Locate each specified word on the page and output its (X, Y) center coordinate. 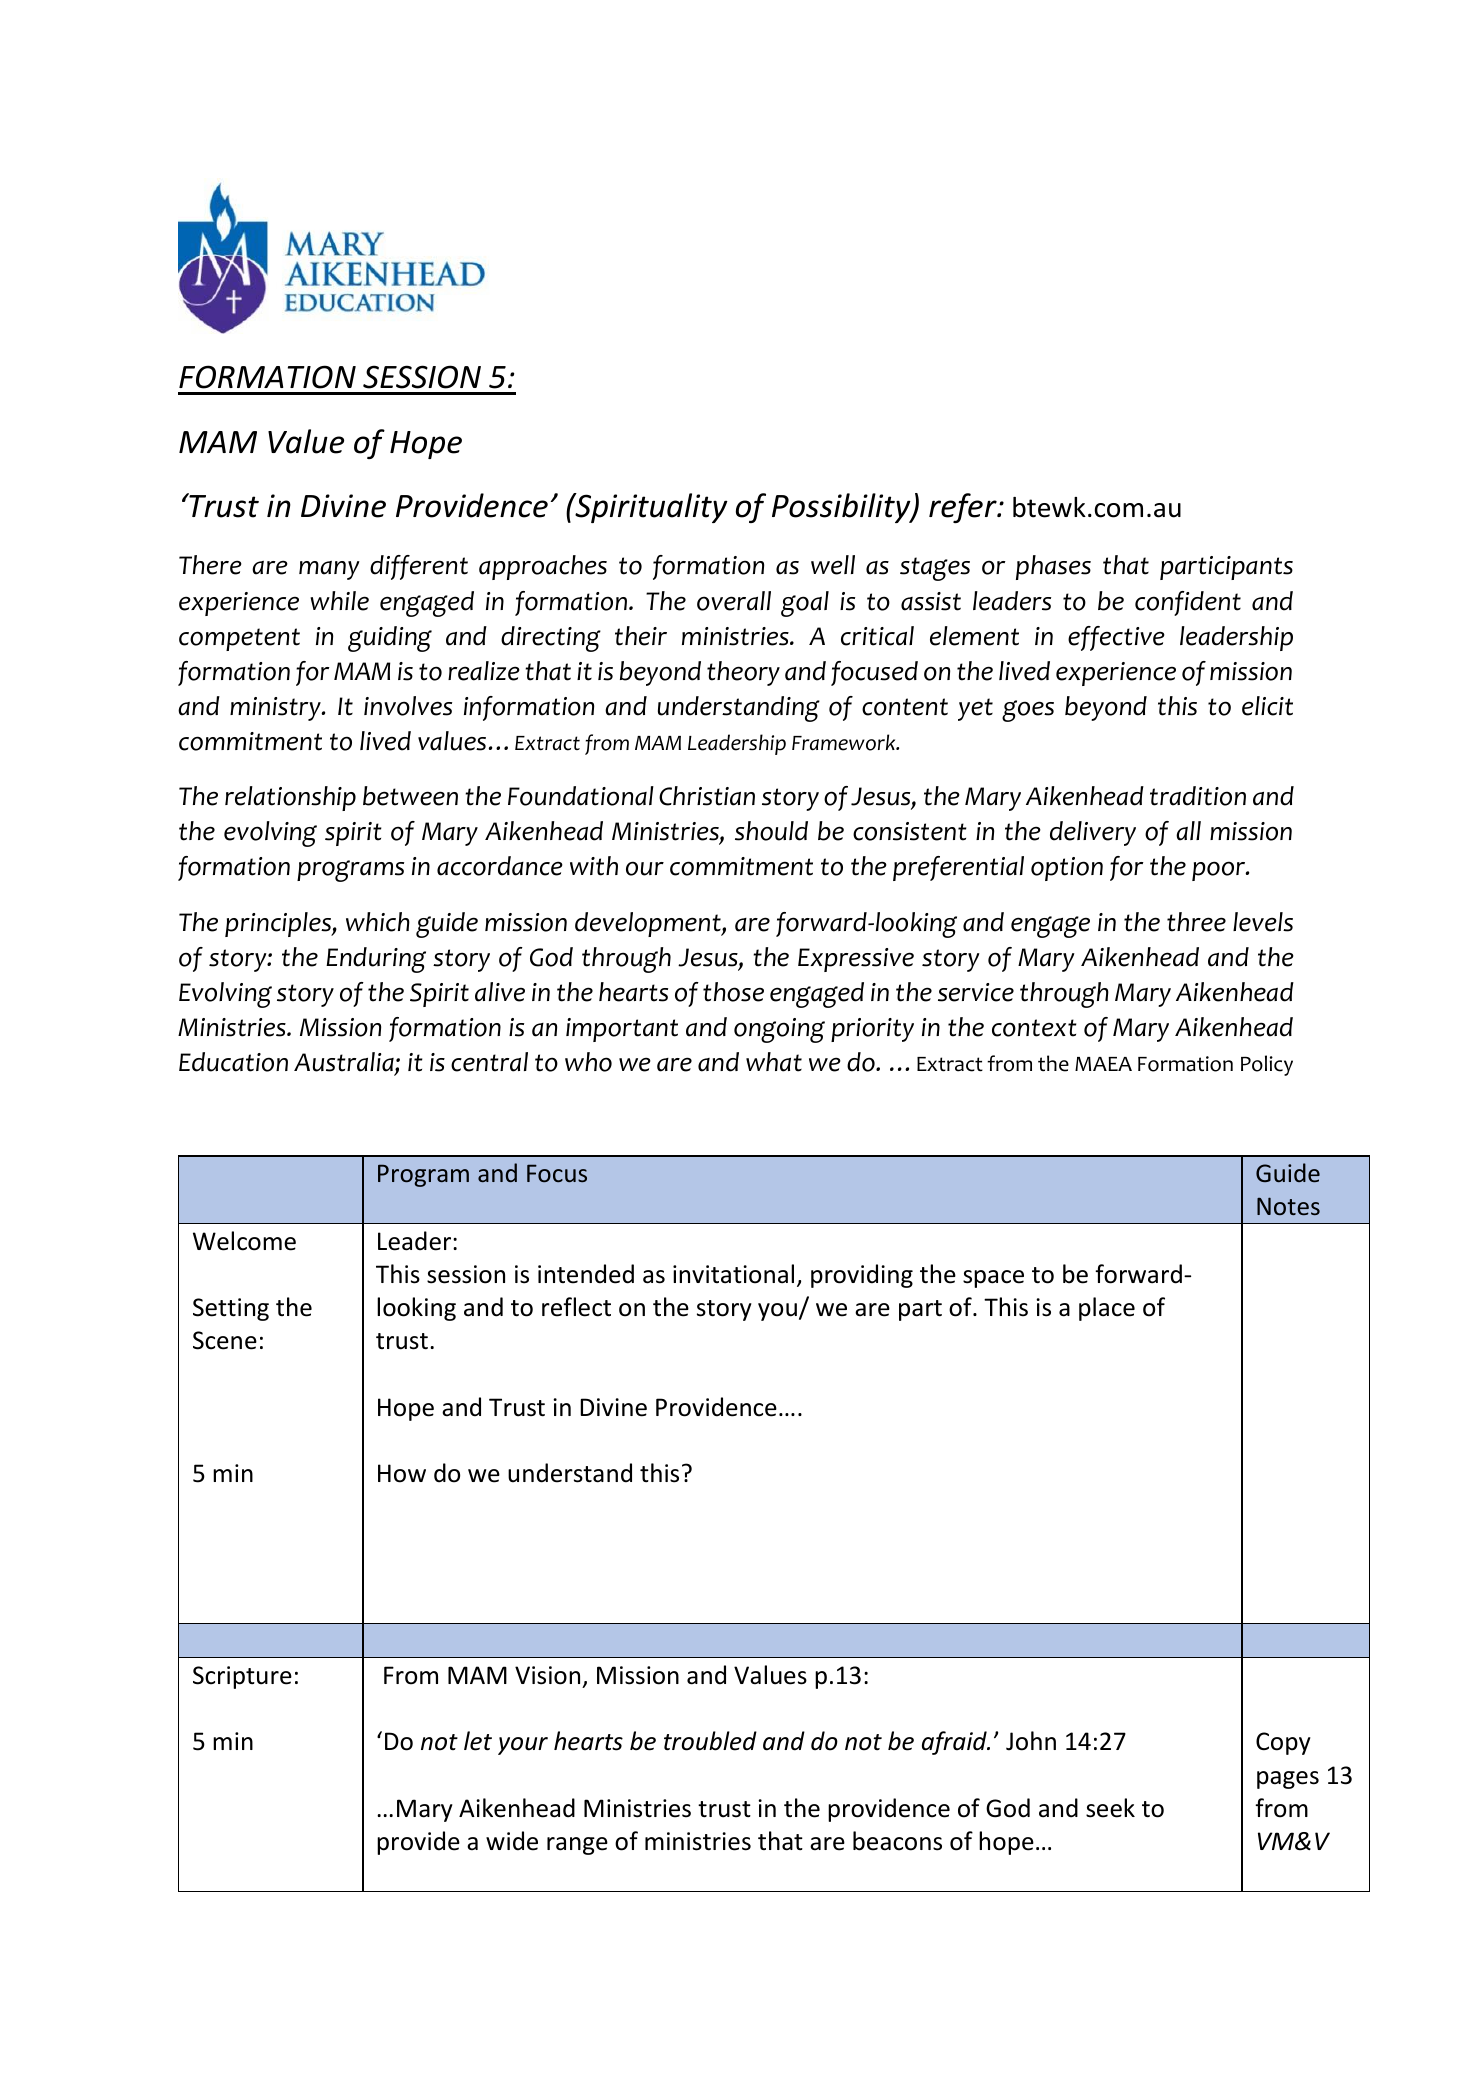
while (339, 601)
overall (734, 601)
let (478, 1741)
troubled (710, 1741)
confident (1188, 603)
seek (1110, 1808)
